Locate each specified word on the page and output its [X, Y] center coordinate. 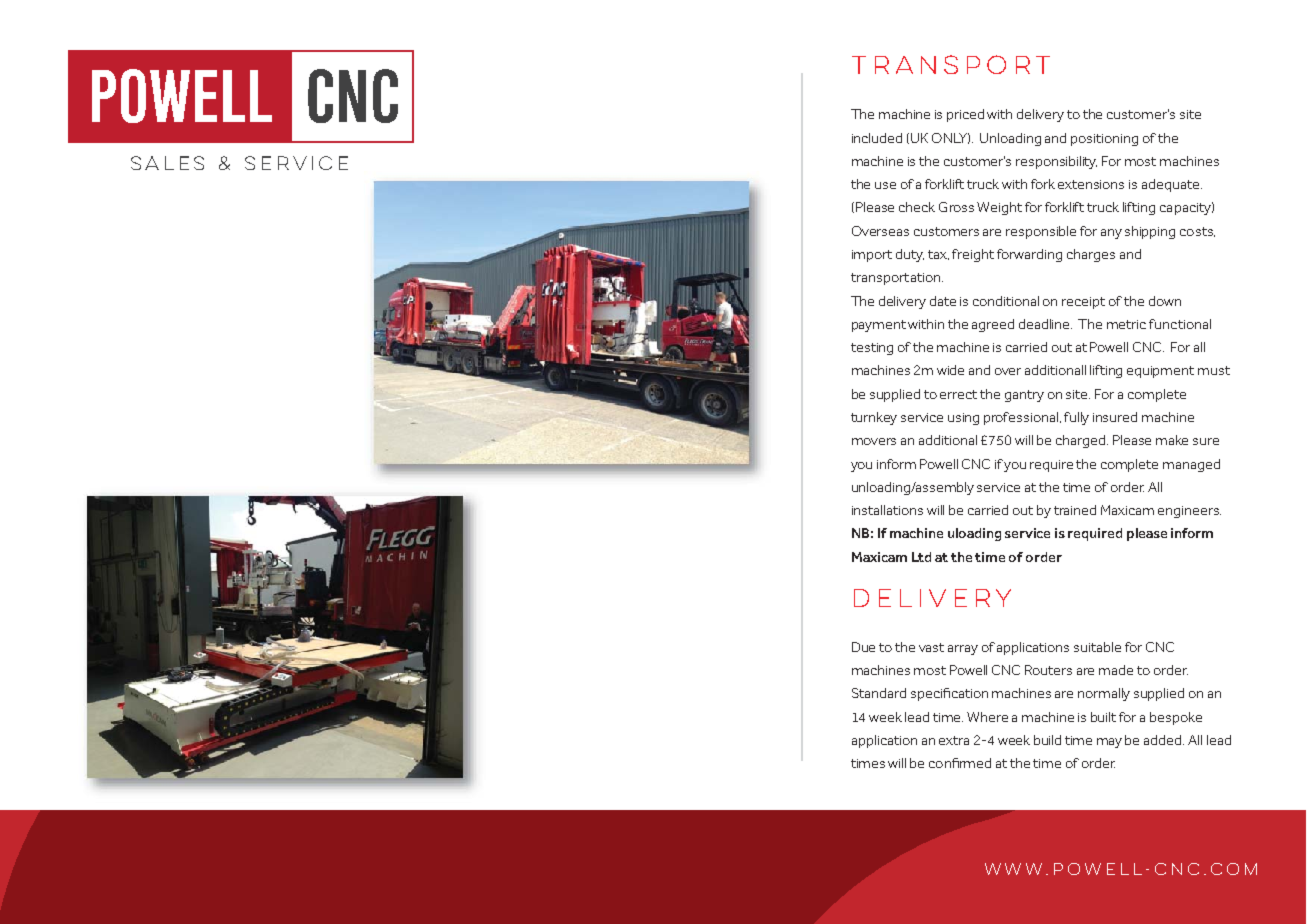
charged [1082, 441]
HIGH [528, 343]
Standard [879, 693]
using [963, 419]
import [872, 256]
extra [954, 740]
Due [863, 647]
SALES [167, 163]
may [1109, 743]
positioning [1104, 140]
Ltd [921, 557]
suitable [1097, 647]
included [877, 138]
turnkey [874, 418]
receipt [1083, 303]
